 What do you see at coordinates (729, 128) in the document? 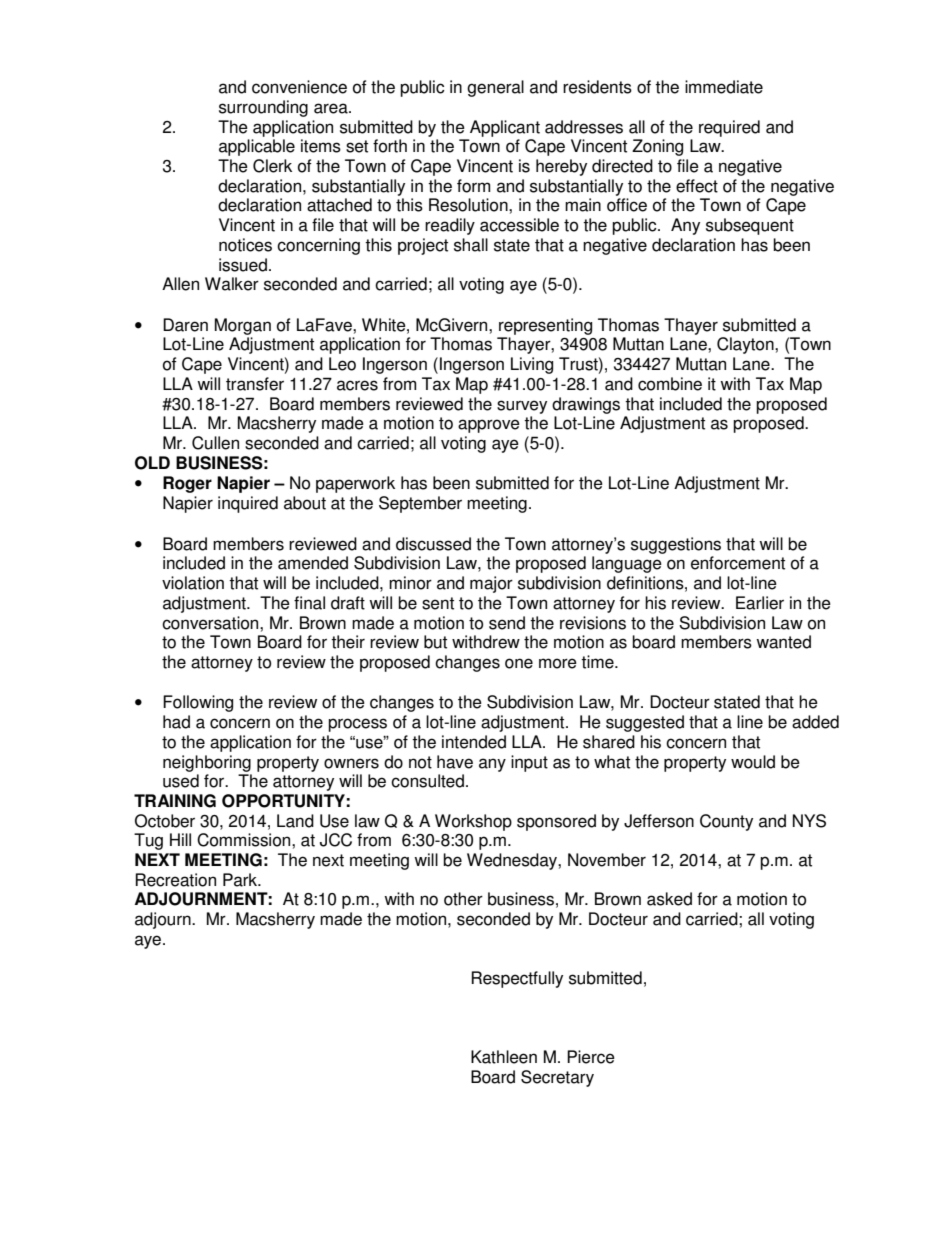
I see `required` at bounding box center [729, 128].
